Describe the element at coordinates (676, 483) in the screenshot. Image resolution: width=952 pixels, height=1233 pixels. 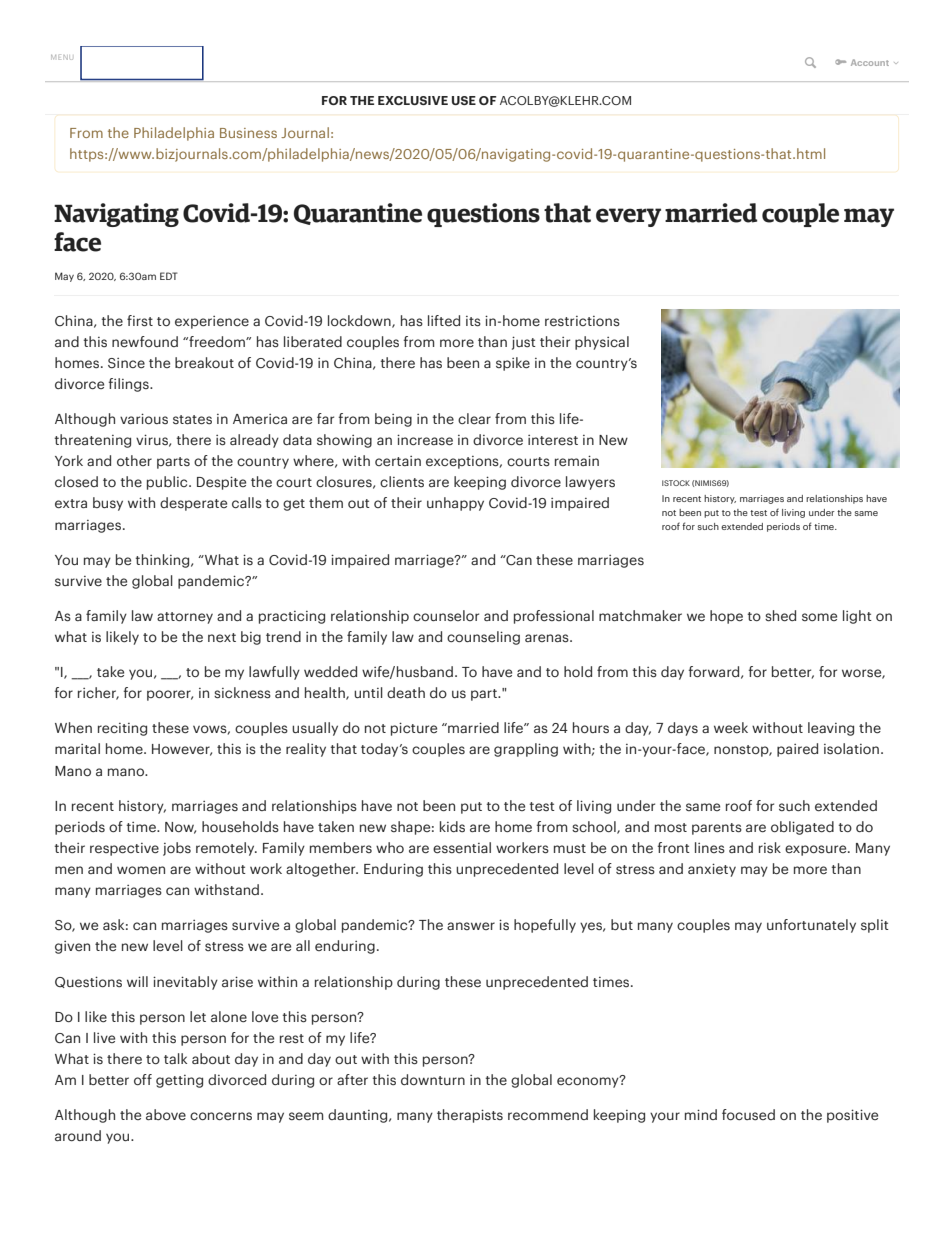
I see `ISTOCK` at that location.
